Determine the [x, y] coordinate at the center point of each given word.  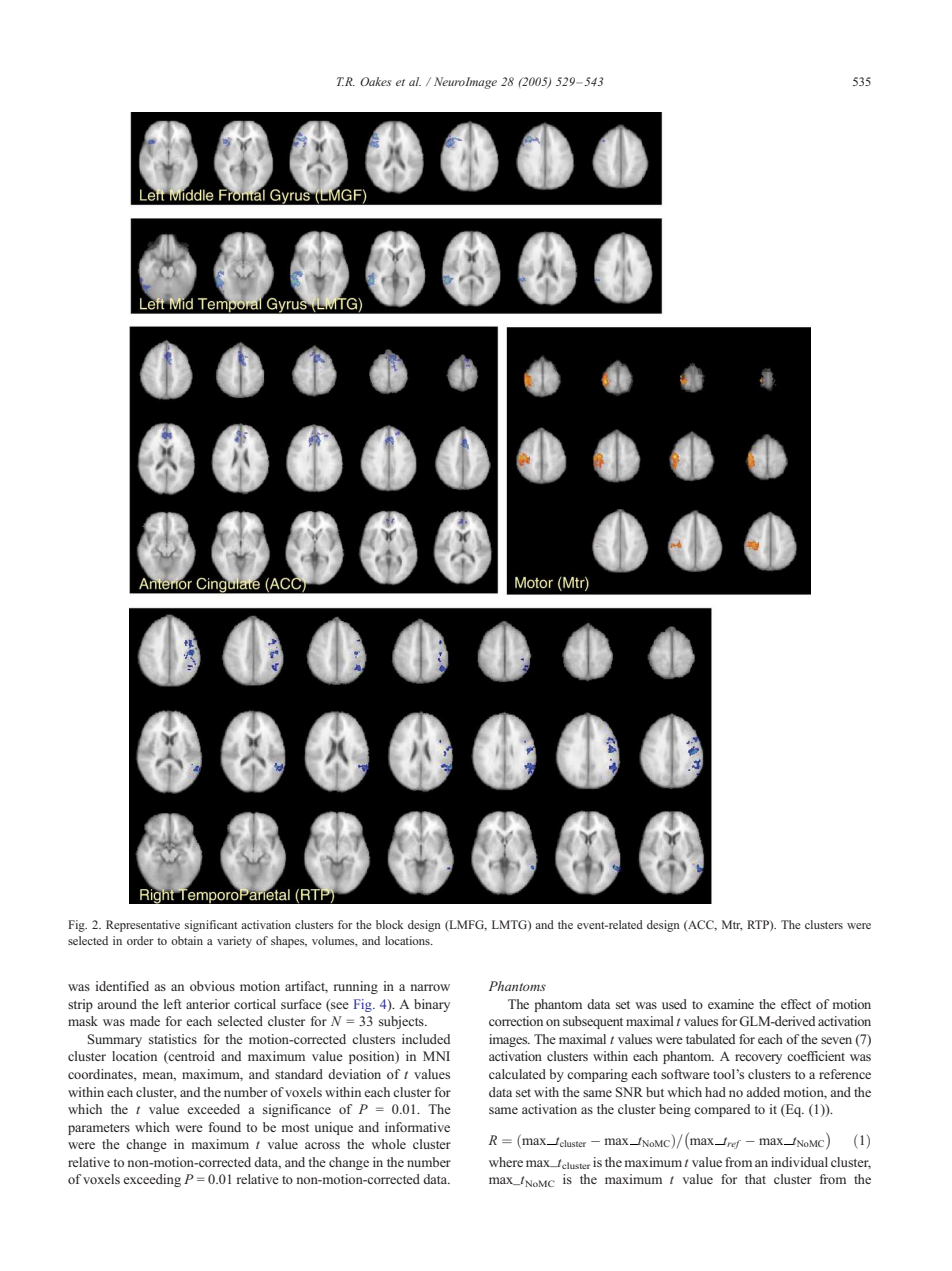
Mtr [732, 925]
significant [211, 926]
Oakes [375, 81]
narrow [430, 987]
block [390, 924]
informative [417, 1127]
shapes [289, 942]
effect [796, 1004]
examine [731, 1004]
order [140, 940]
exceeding [152, 1180]
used [674, 1004]
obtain [187, 940]
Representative [143, 926]
